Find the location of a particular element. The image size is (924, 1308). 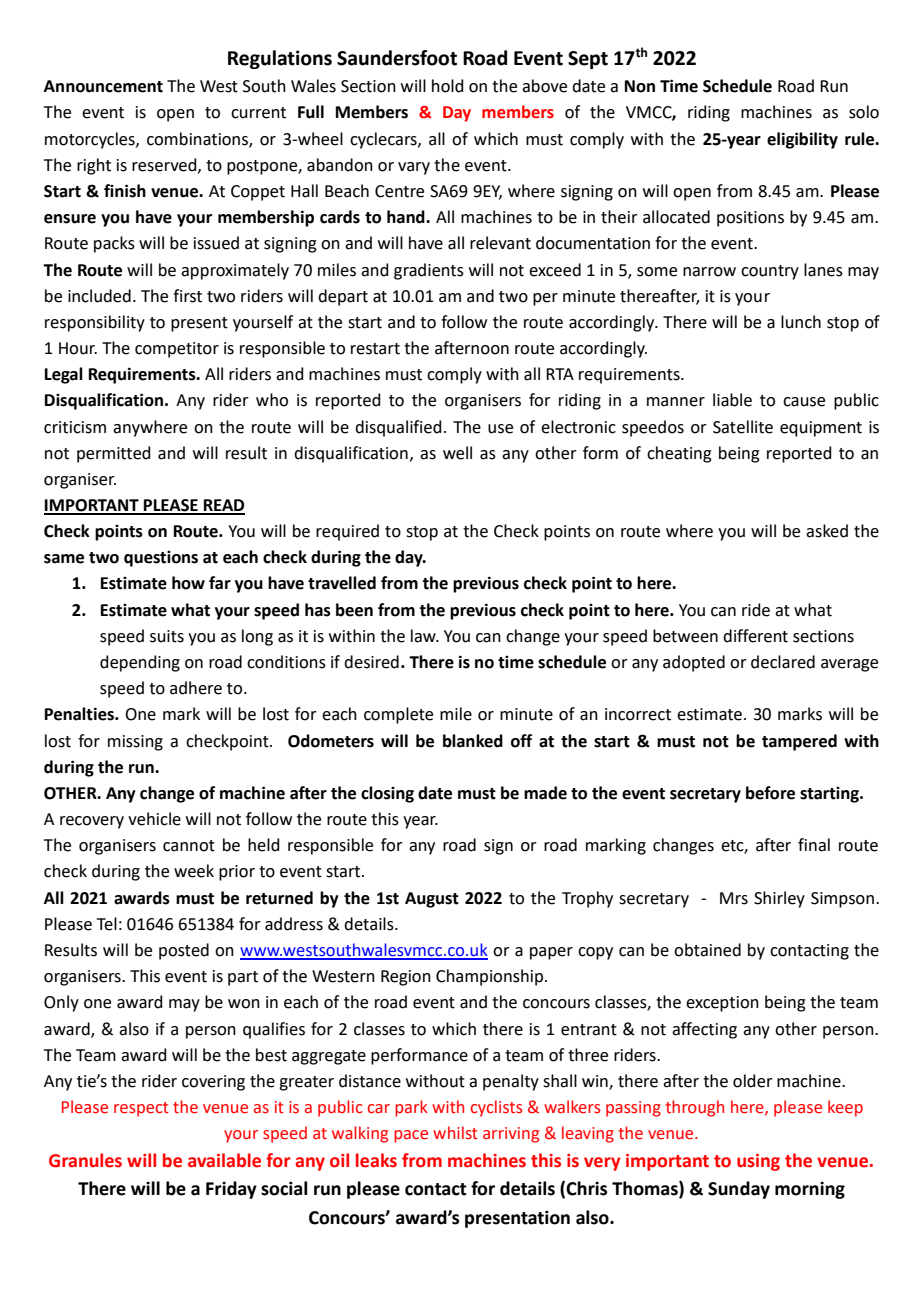

available is located at coordinates (224, 1160).
